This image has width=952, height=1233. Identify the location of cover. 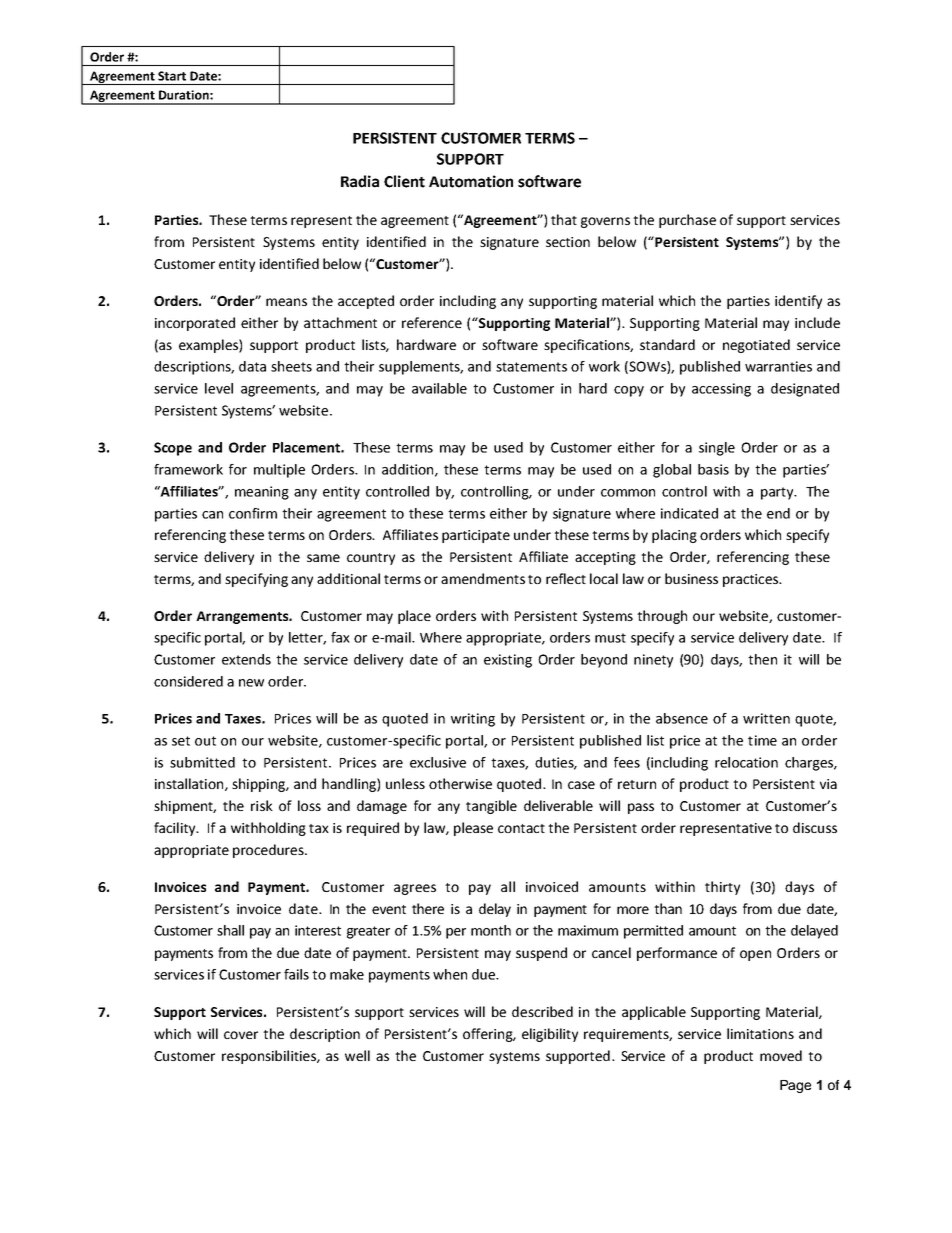
(241, 1035).
